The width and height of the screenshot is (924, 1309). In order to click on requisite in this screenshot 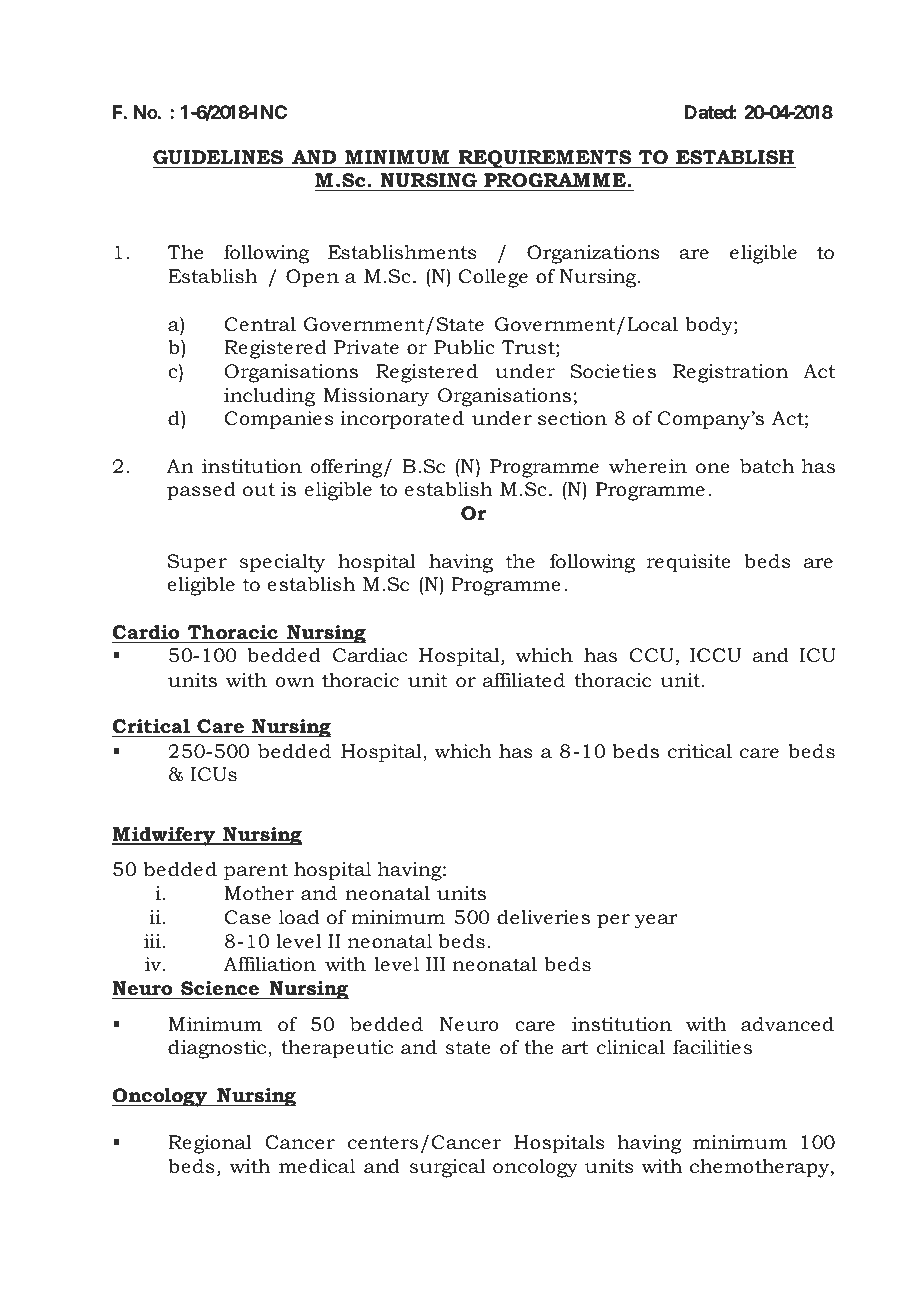, I will do `click(688, 563)`.
